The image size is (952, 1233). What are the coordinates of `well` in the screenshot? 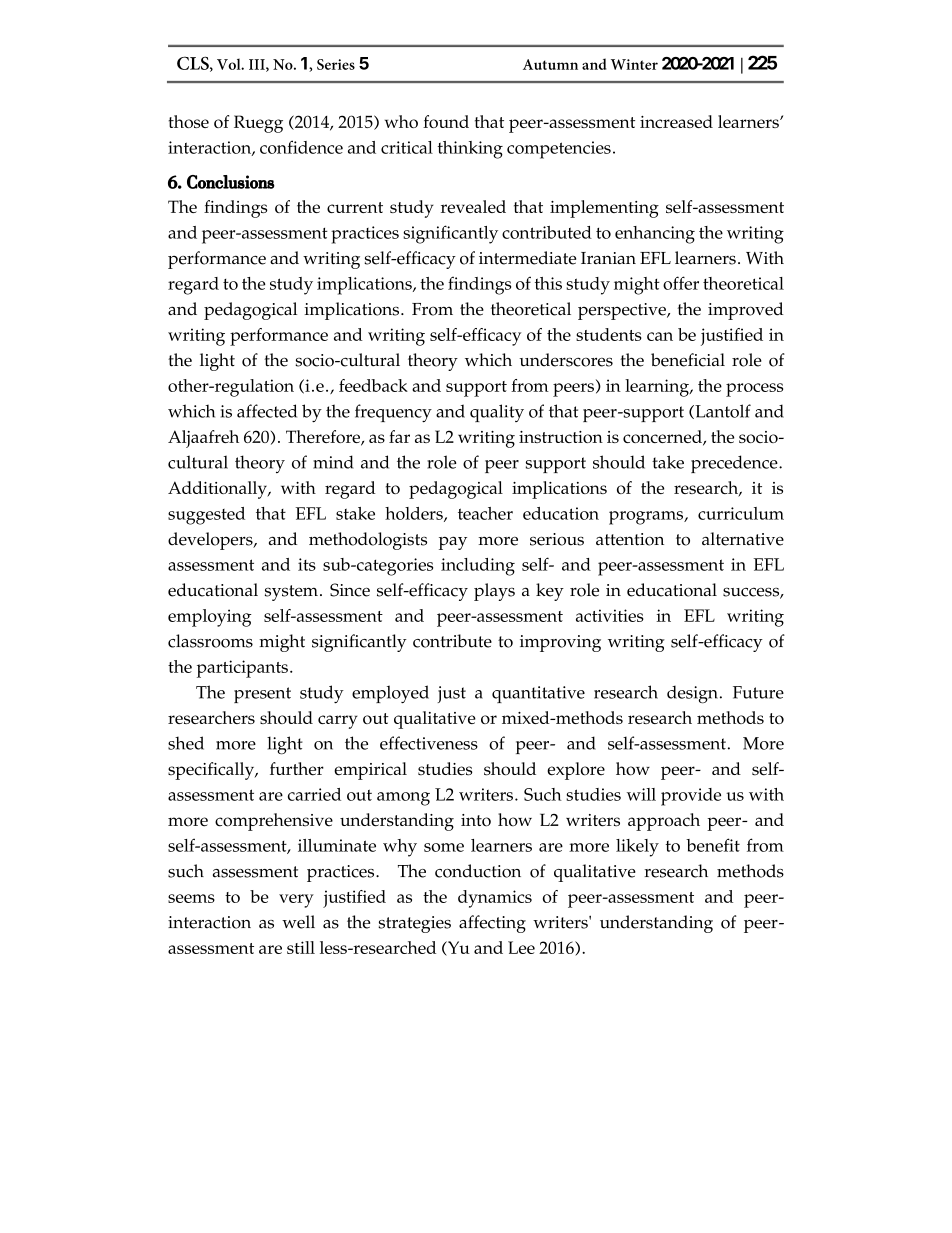 It's located at (298, 922).
